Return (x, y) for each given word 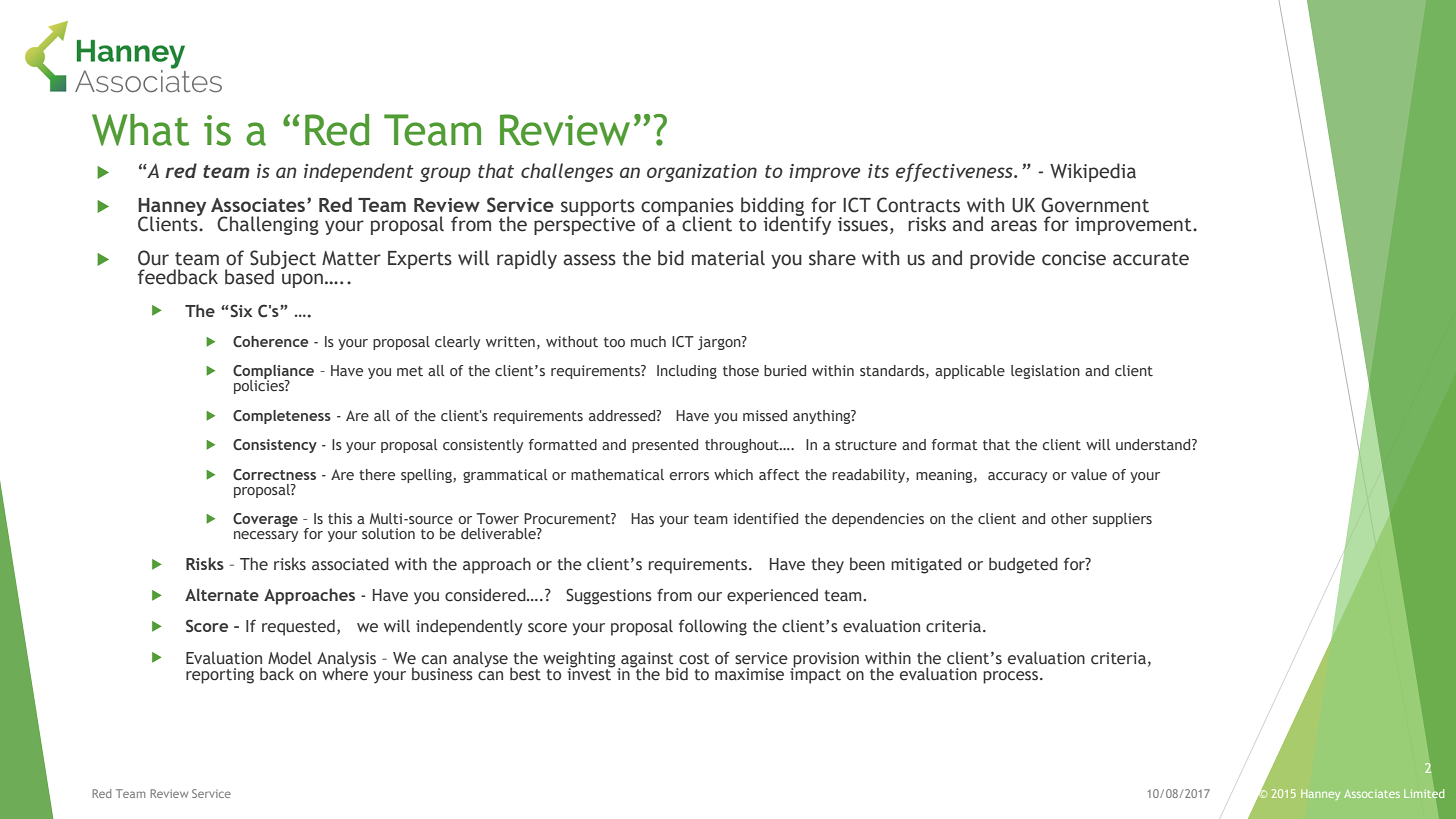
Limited (1424, 793)
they (827, 565)
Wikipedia (1093, 172)
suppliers (1122, 520)
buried (785, 370)
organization (702, 173)
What (140, 130)
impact (815, 674)
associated (350, 564)
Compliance (273, 373)
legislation (1045, 372)
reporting (220, 676)
